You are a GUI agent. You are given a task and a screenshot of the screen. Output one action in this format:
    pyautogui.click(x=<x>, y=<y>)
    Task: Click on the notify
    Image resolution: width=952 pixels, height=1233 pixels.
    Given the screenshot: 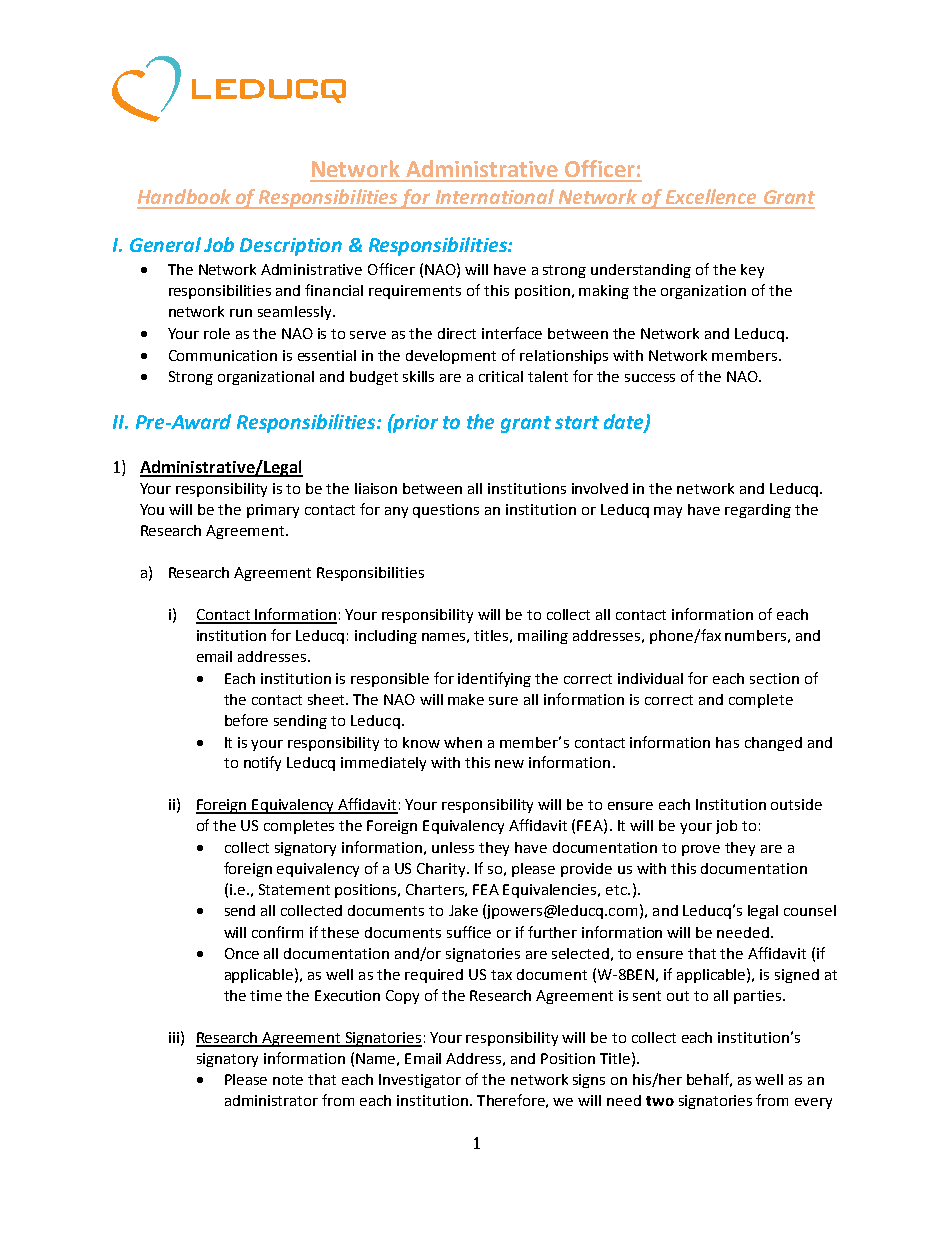 What is the action you would take?
    pyautogui.click(x=262, y=763)
